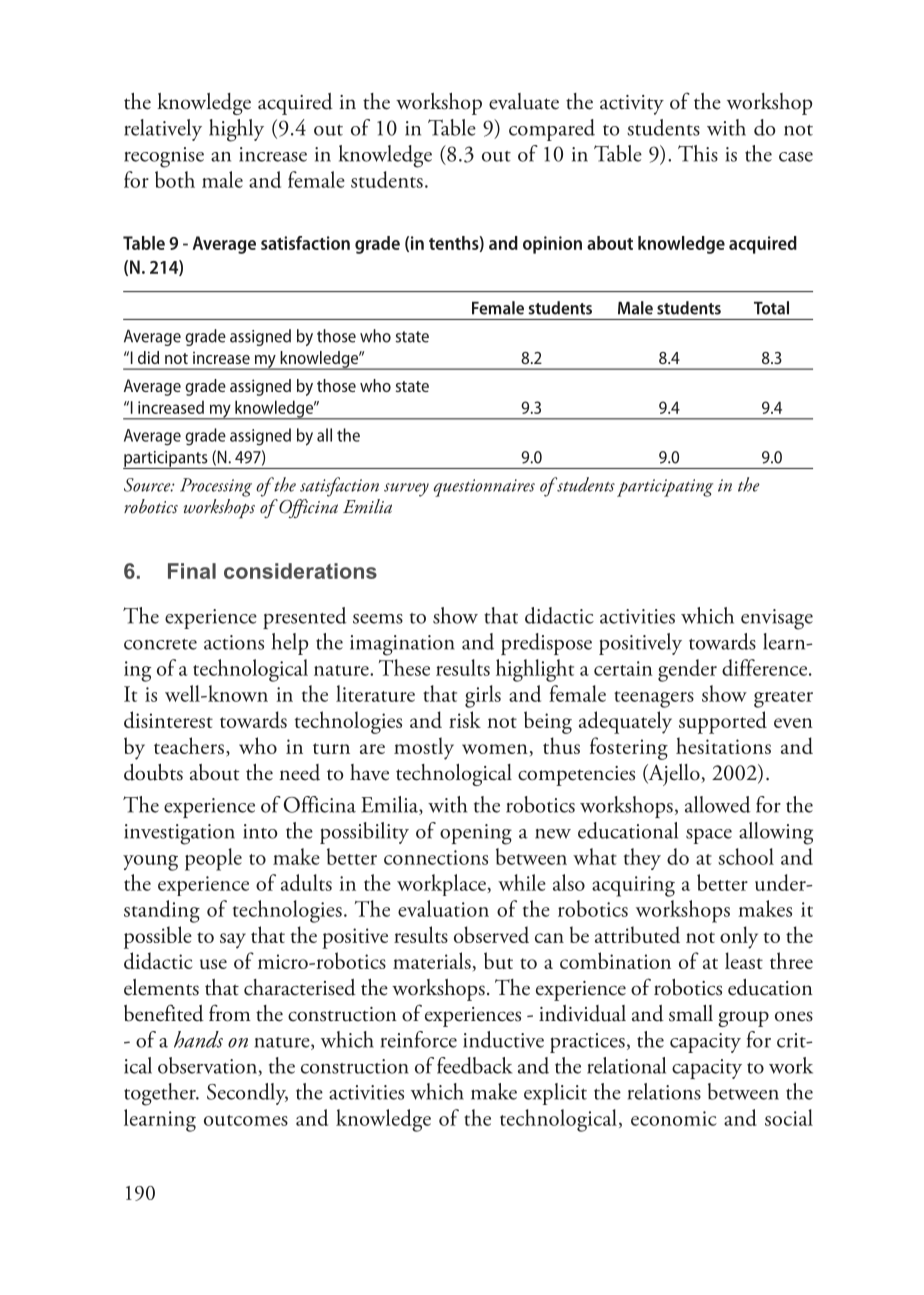 Image resolution: width=924 pixels, height=1295 pixels. What do you see at coordinates (246, 1120) in the screenshot?
I see `outcomes` at bounding box center [246, 1120].
